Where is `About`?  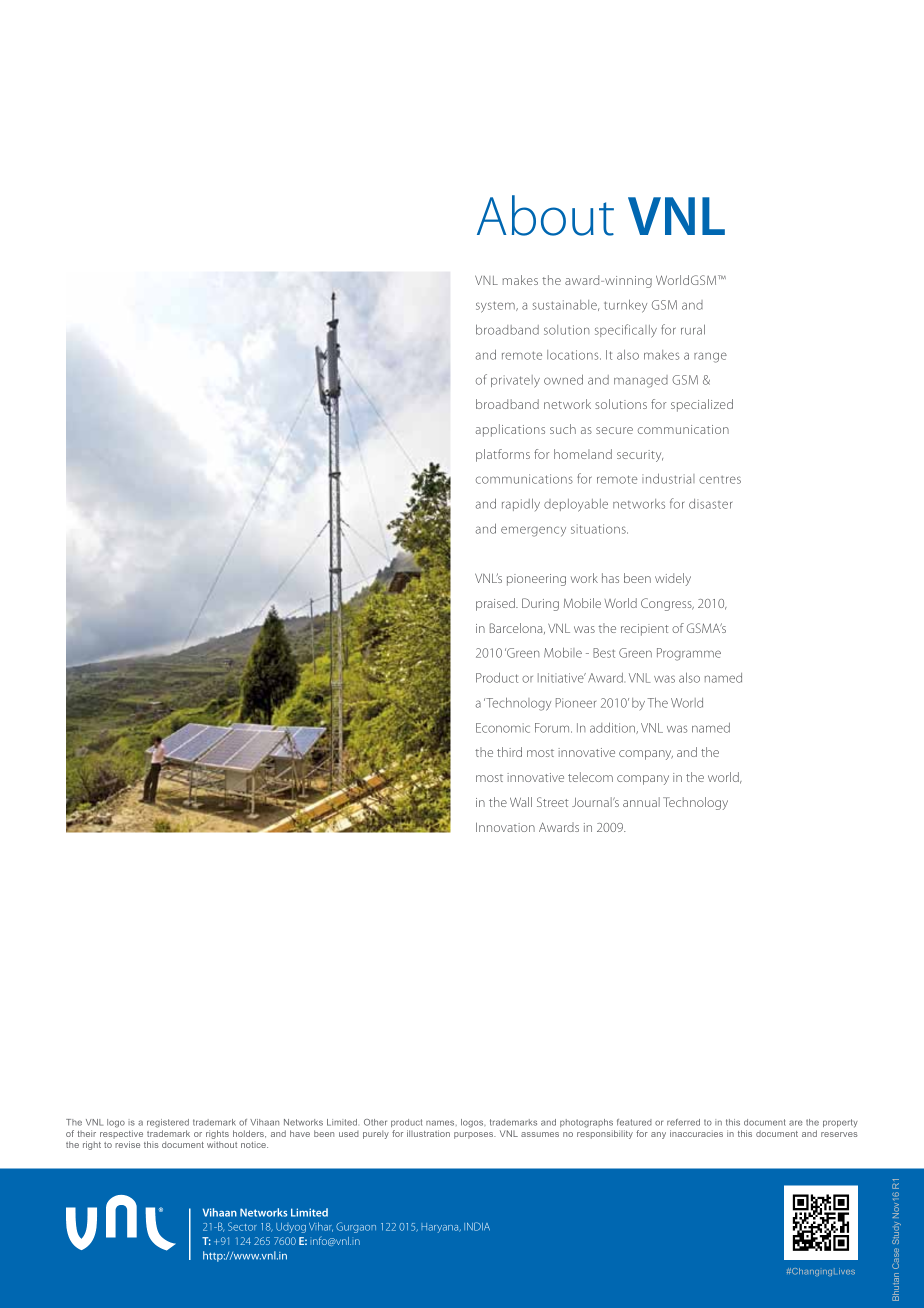
About is located at coordinates (545, 215).
